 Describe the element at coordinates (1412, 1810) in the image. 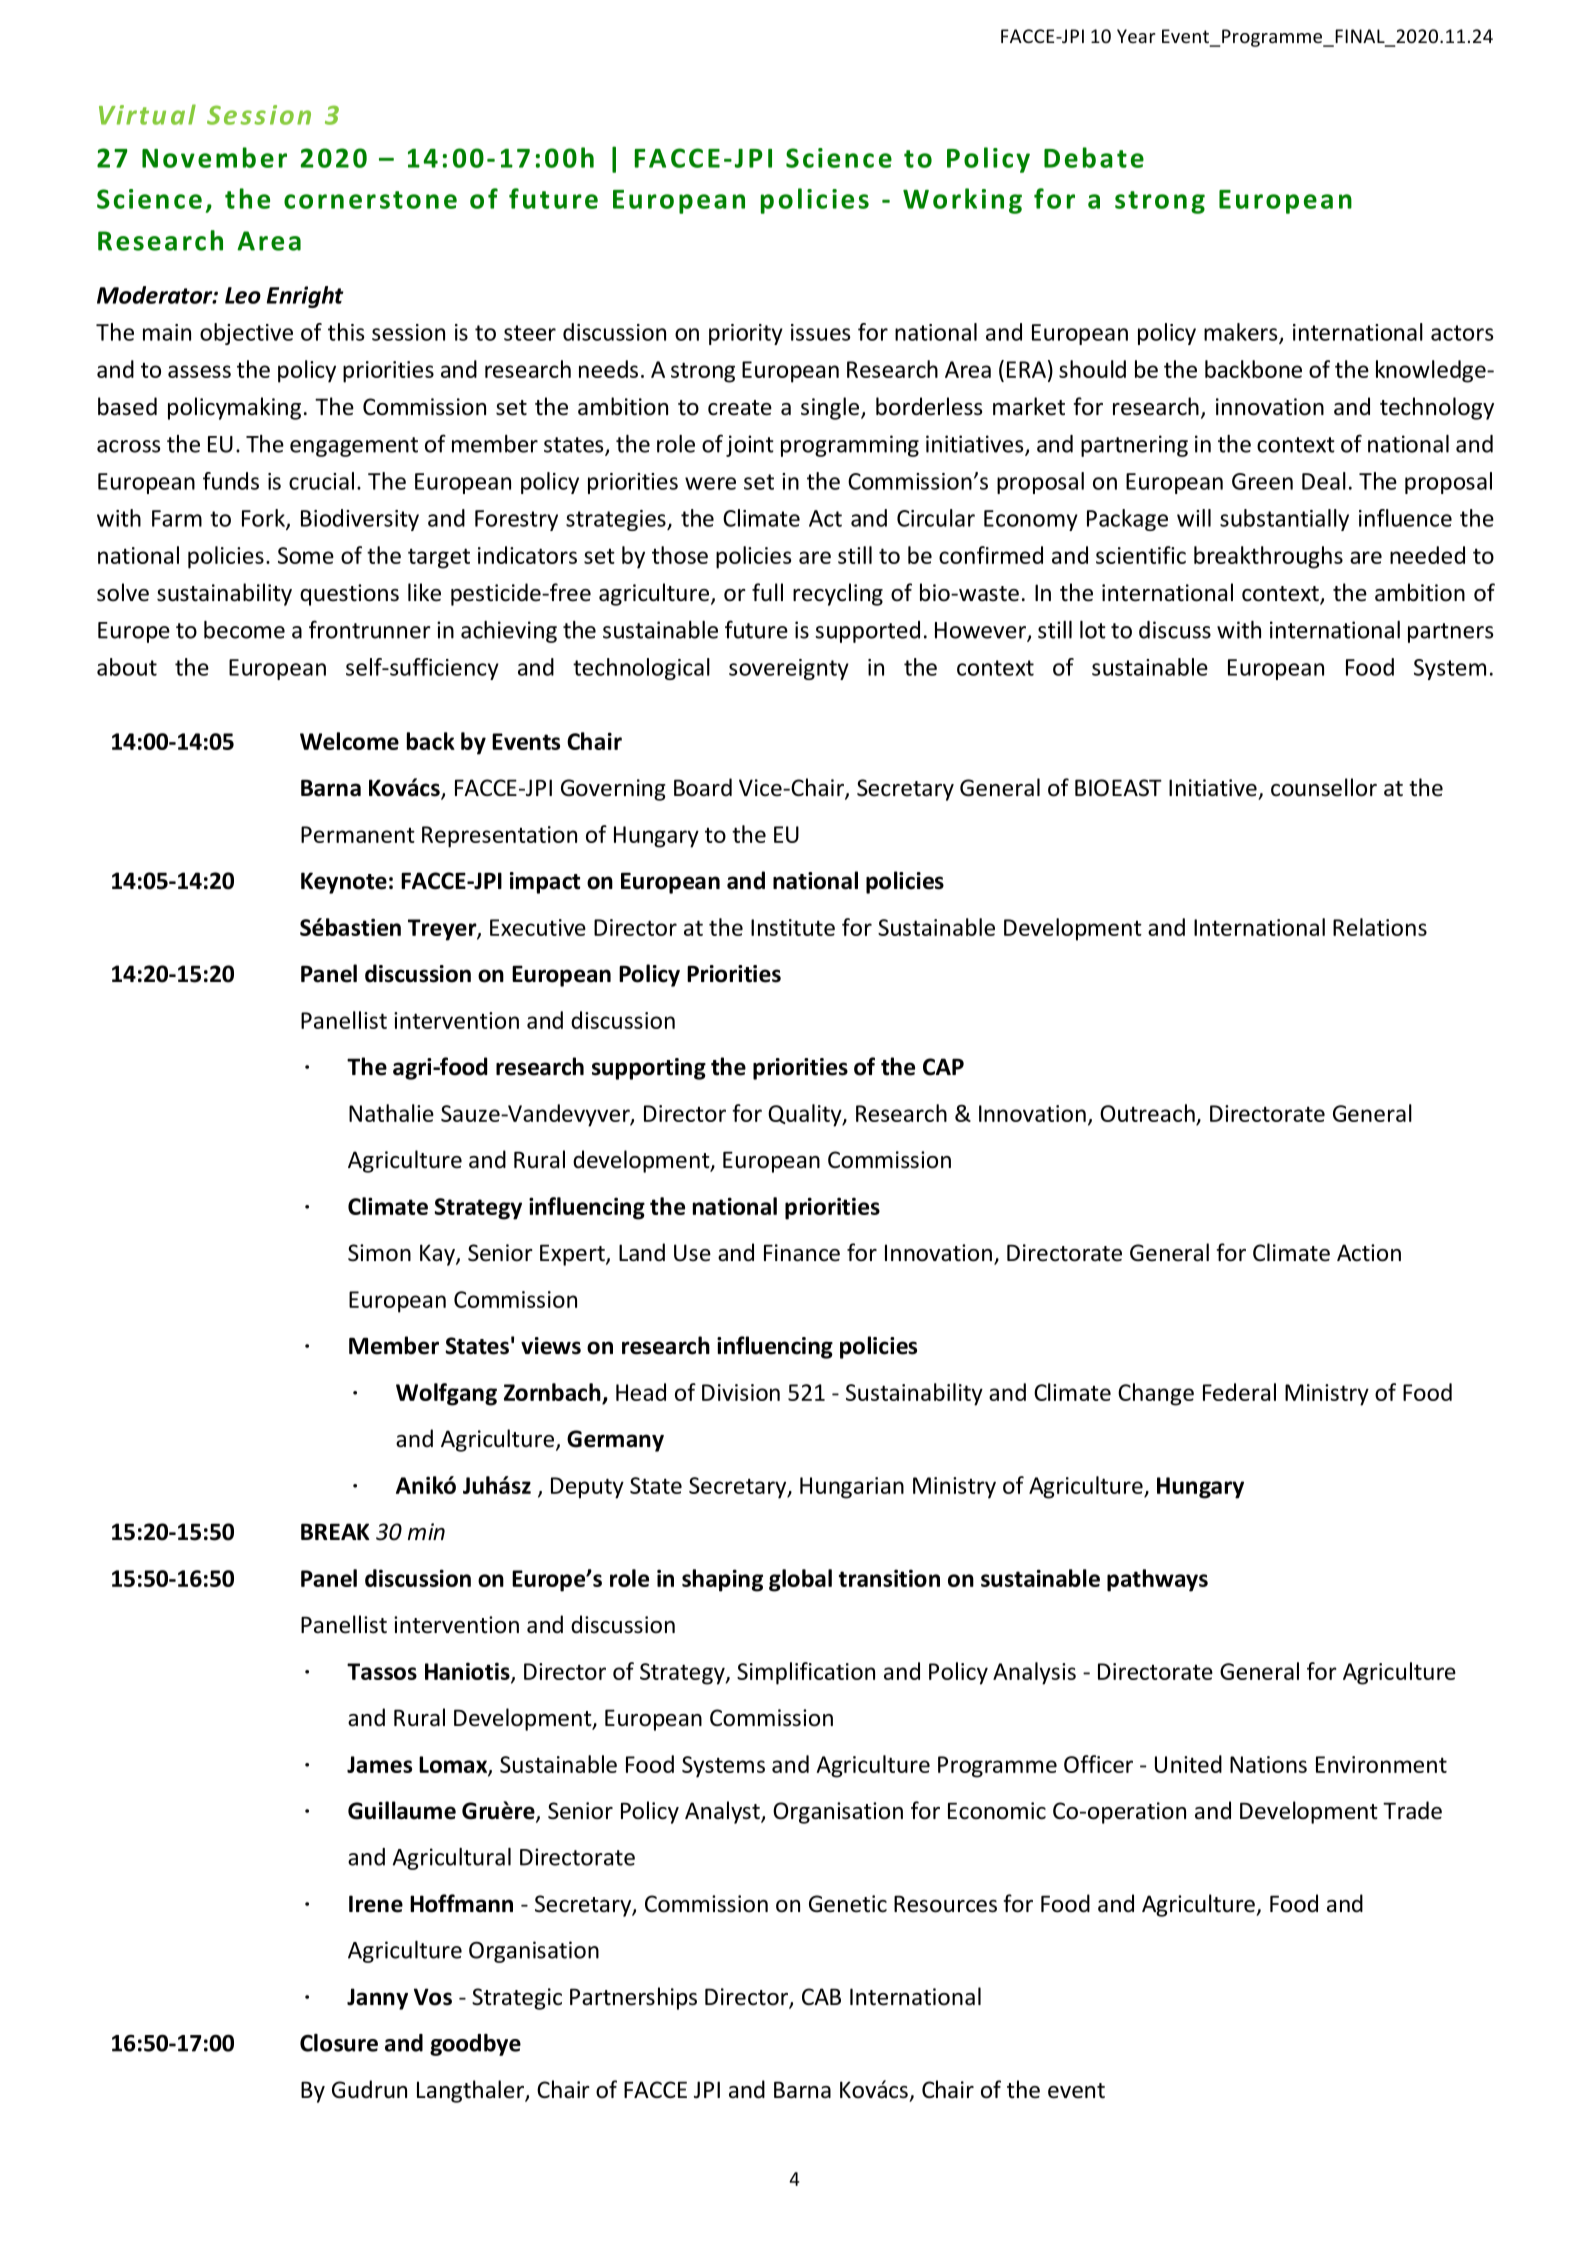

I see `Trade` at that location.
